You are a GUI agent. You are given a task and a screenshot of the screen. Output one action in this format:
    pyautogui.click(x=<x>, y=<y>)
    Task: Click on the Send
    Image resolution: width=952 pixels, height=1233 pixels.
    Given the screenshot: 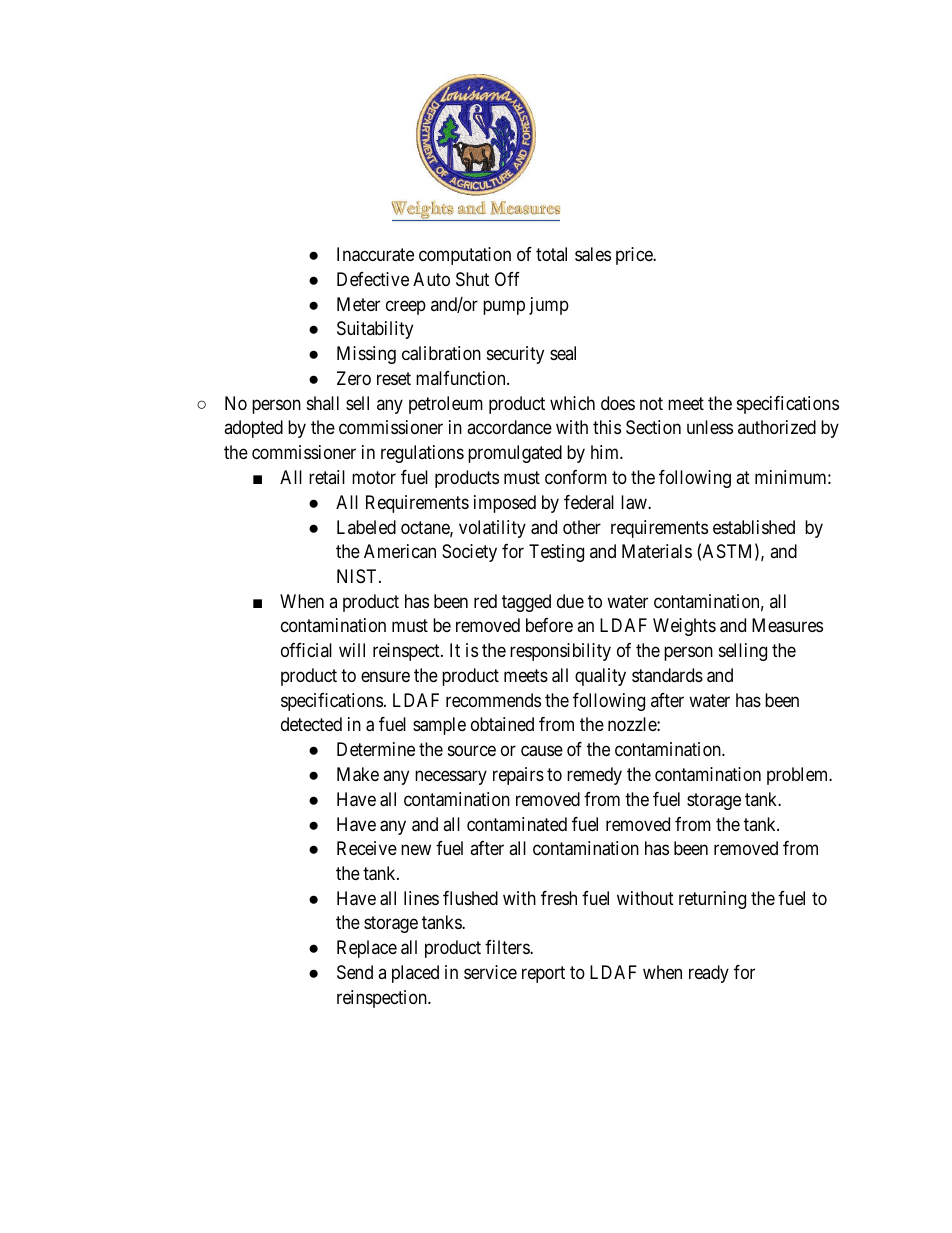 What is the action you would take?
    pyautogui.click(x=355, y=972)
